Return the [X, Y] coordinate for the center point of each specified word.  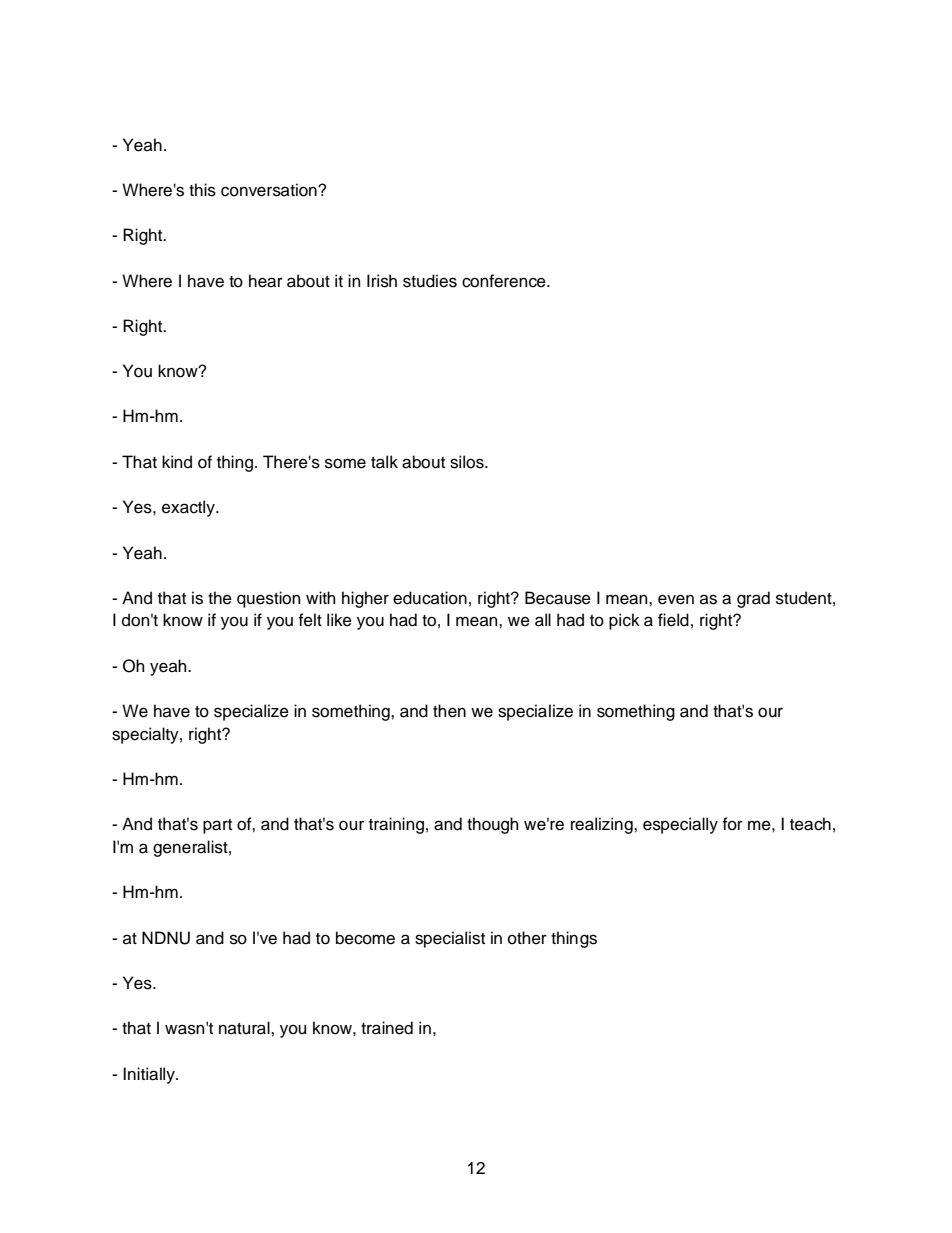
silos [468, 462]
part [217, 826]
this [202, 190]
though [493, 825]
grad [753, 599]
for [733, 824]
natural [245, 1028]
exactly [189, 508]
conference [505, 281]
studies [430, 281]
